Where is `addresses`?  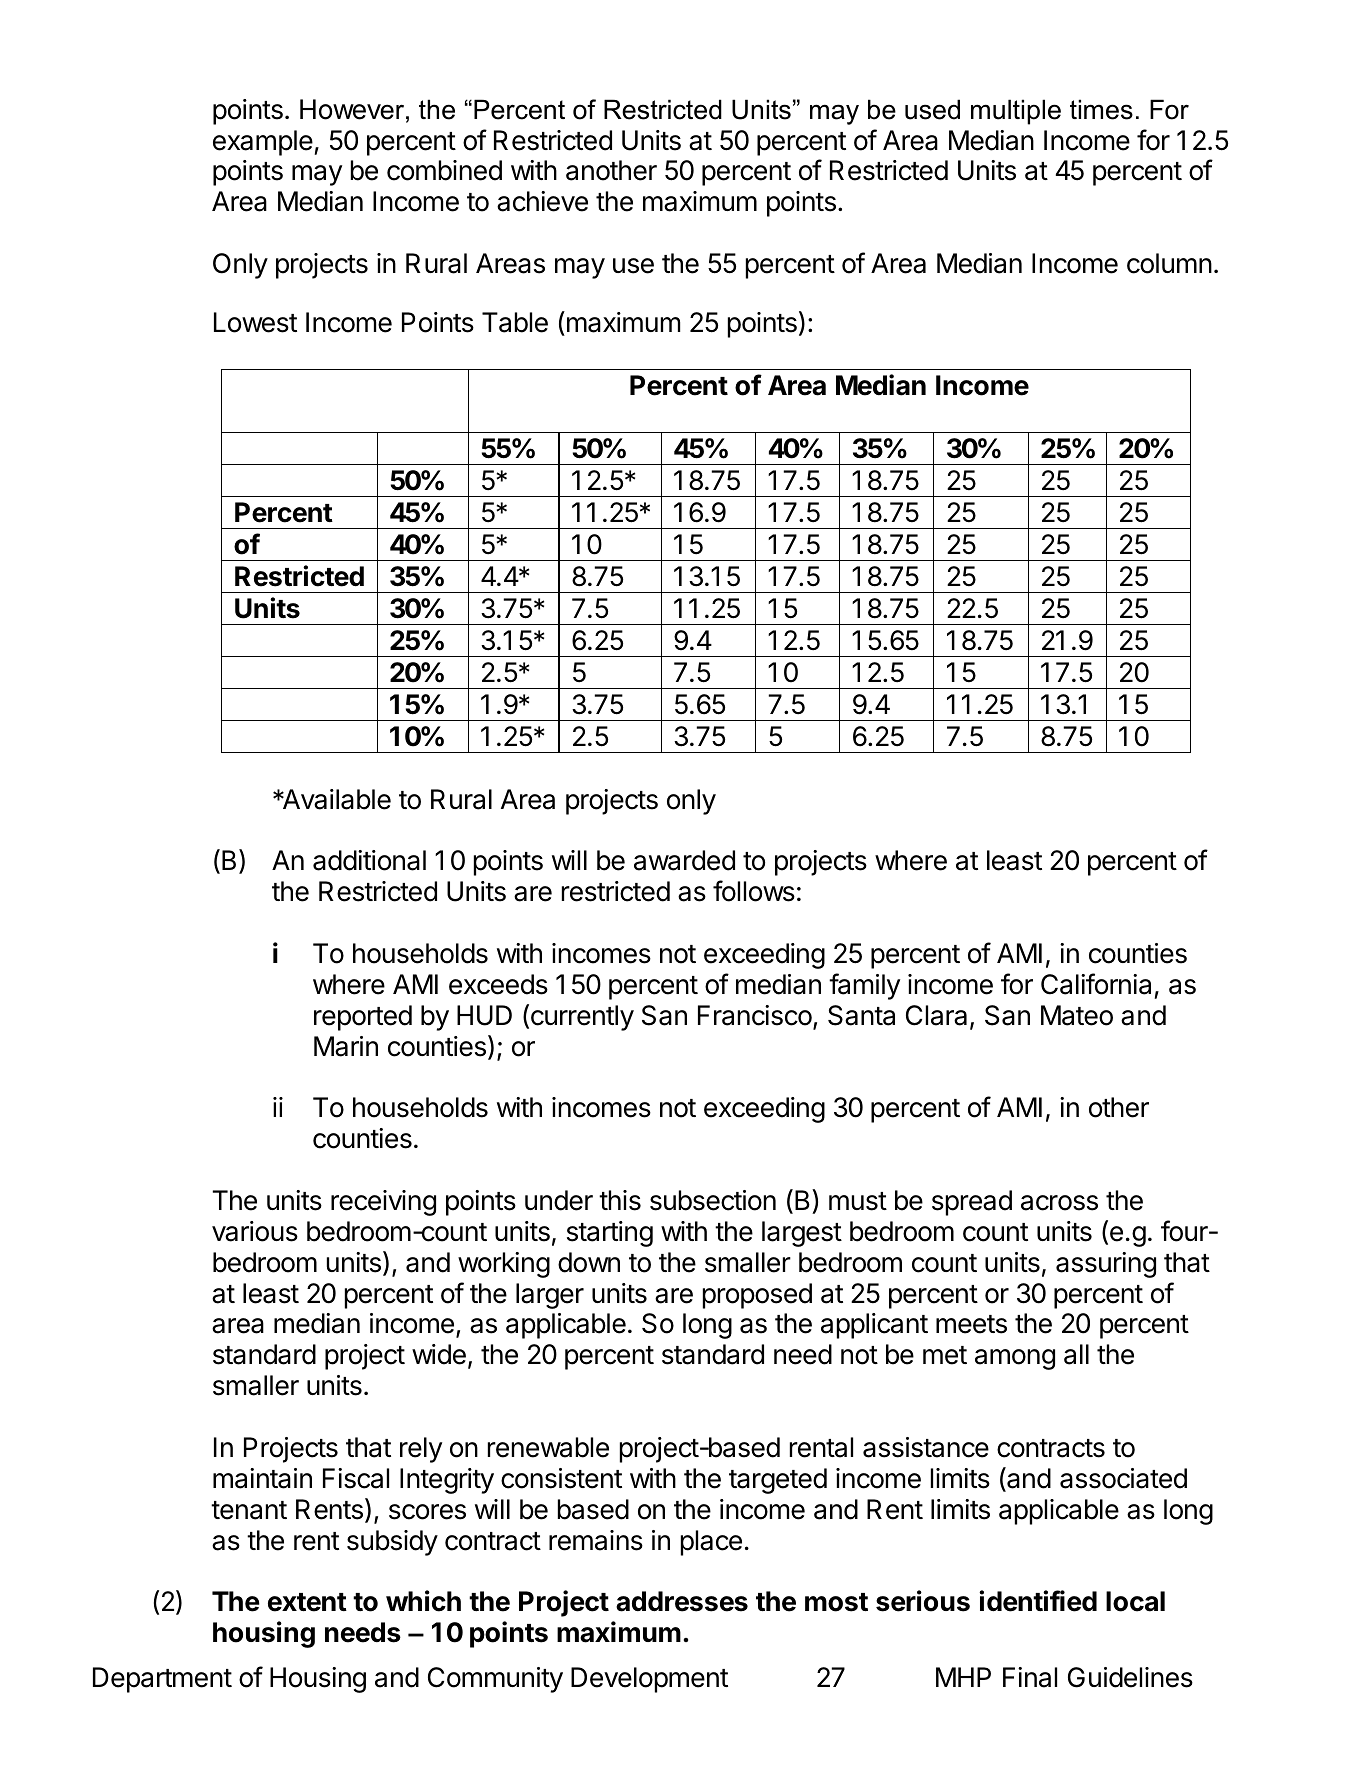
addresses is located at coordinates (682, 1601).
